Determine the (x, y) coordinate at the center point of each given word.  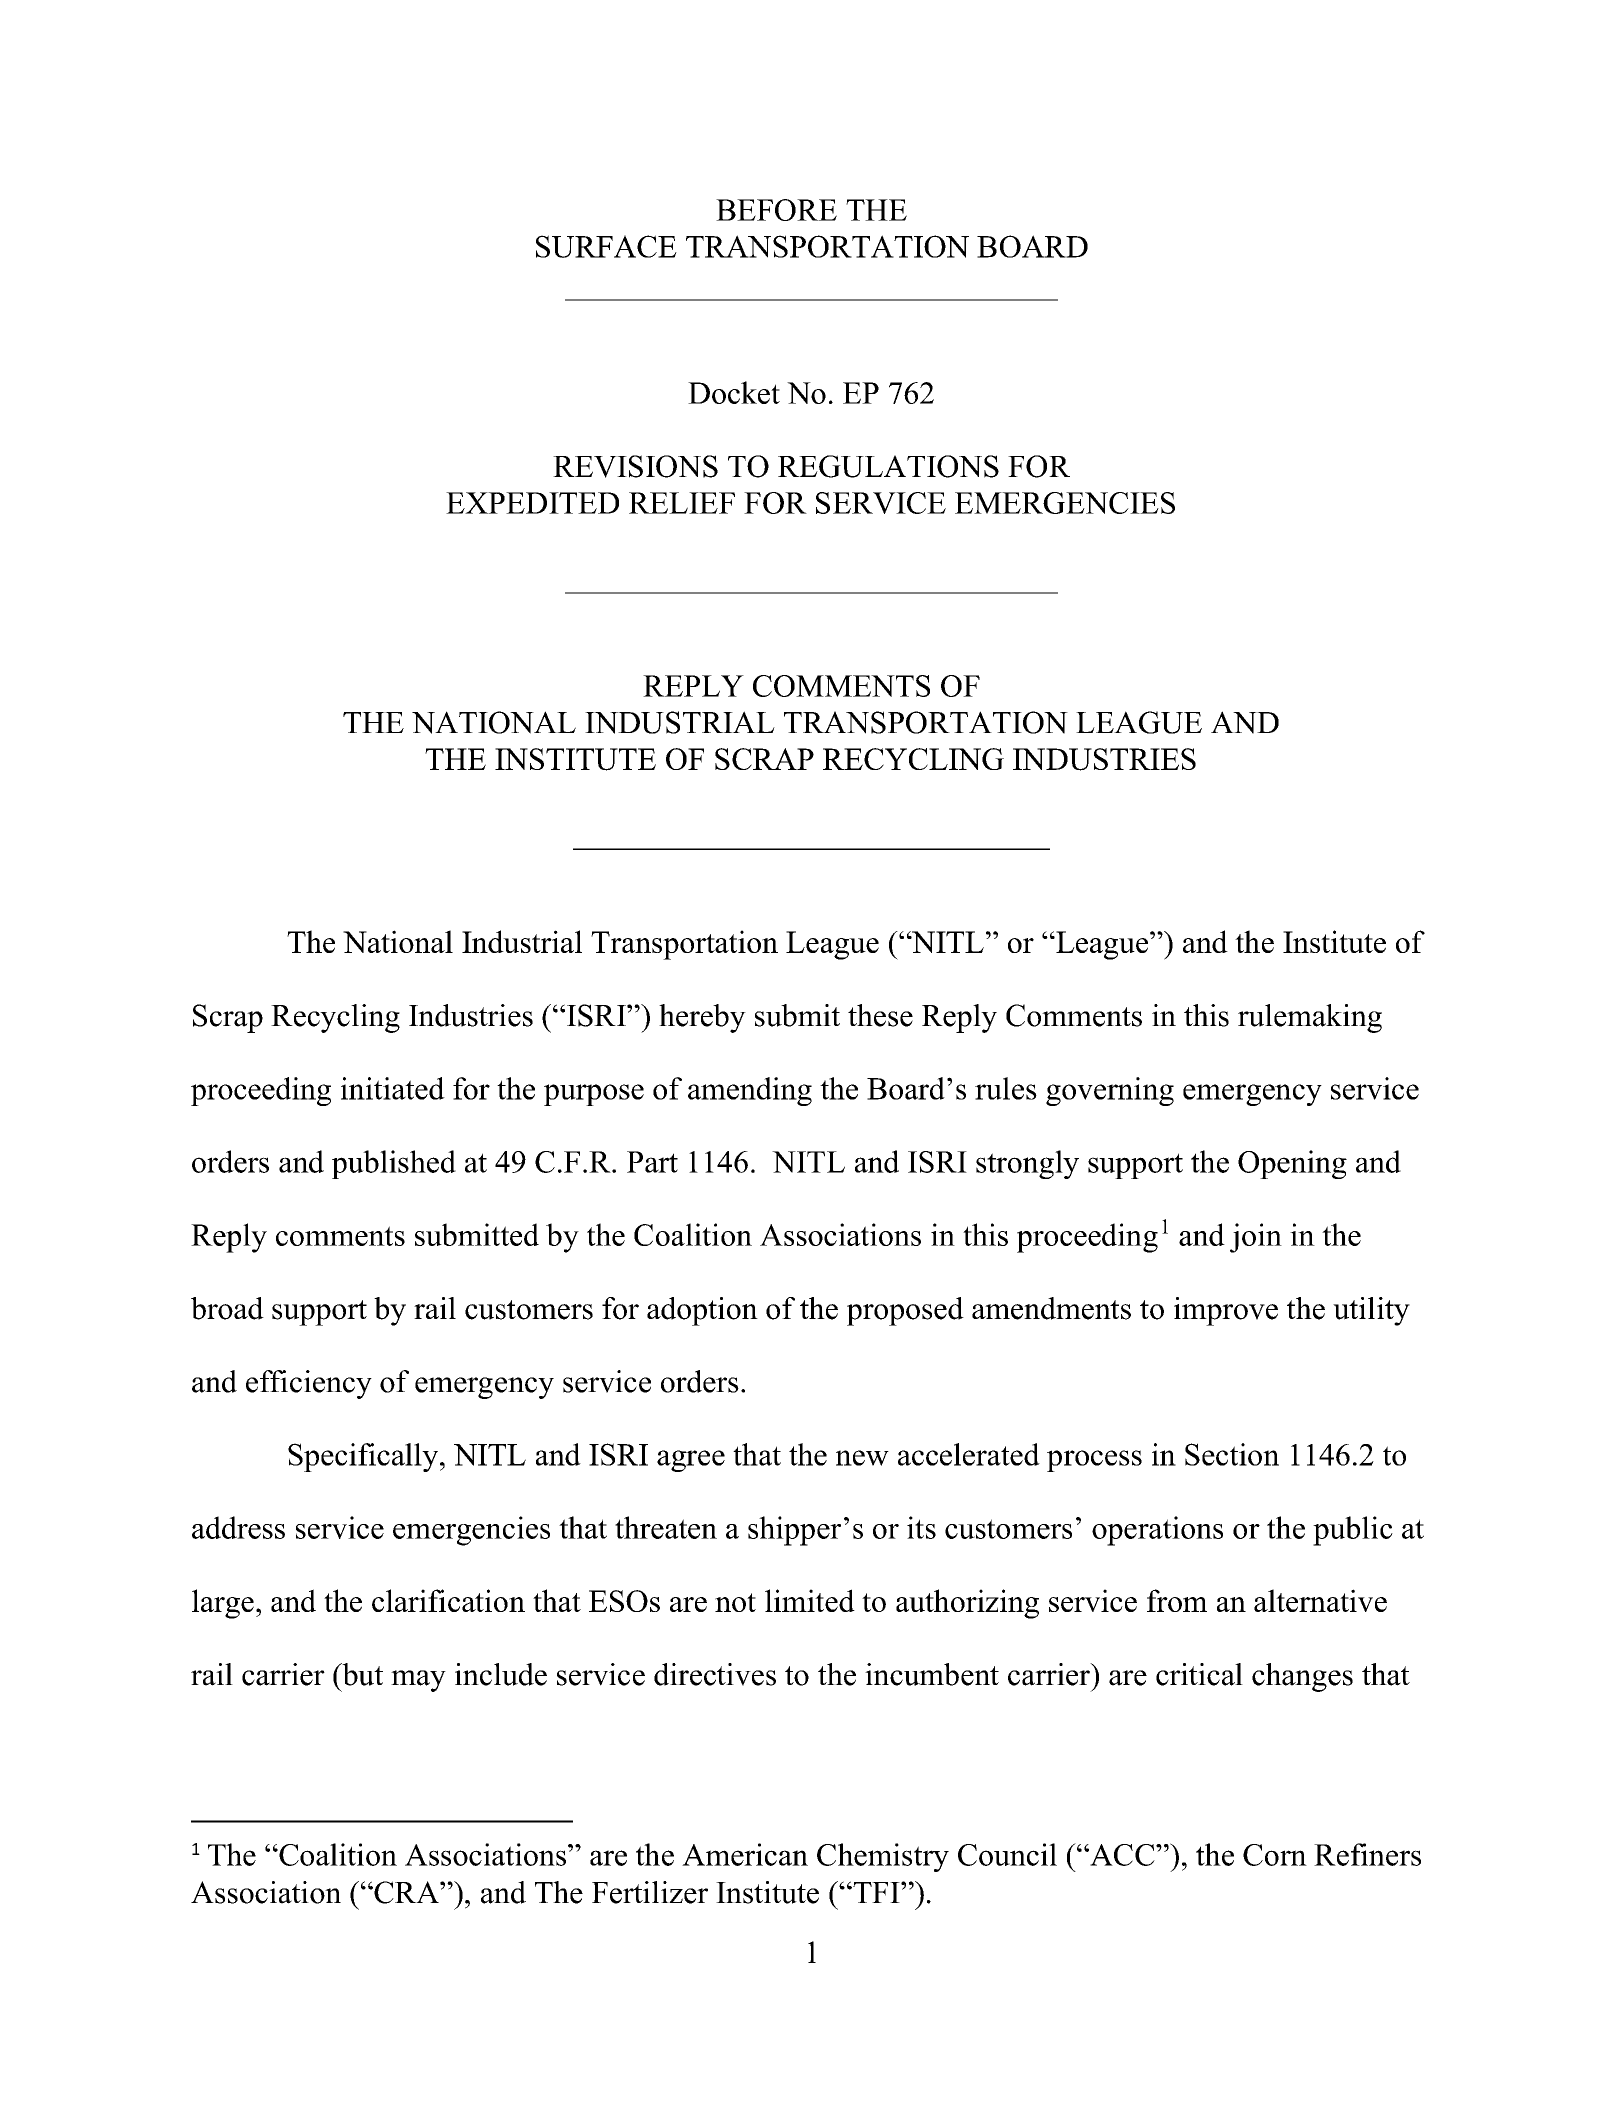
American (745, 1854)
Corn (1275, 1855)
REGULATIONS (888, 466)
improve (1226, 1311)
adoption (702, 1311)
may (418, 1681)
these (880, 1015)
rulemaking (1310, 1018)
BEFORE (776, 210)
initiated (393, 1088)
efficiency (309, 1384)
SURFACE (606, 246)
